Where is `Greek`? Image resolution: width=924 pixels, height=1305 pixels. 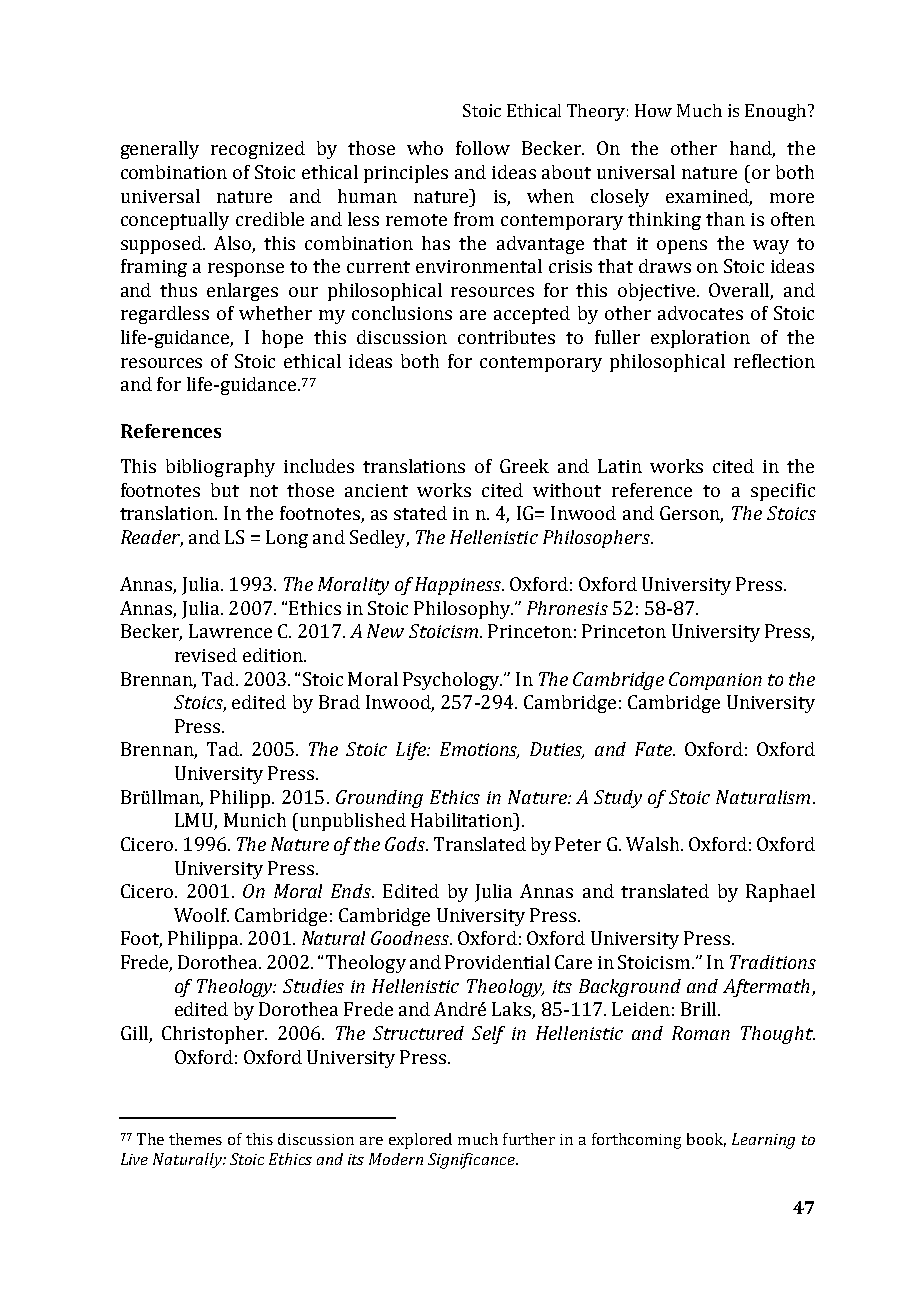 Greek is located at coordinates (524, 466).
